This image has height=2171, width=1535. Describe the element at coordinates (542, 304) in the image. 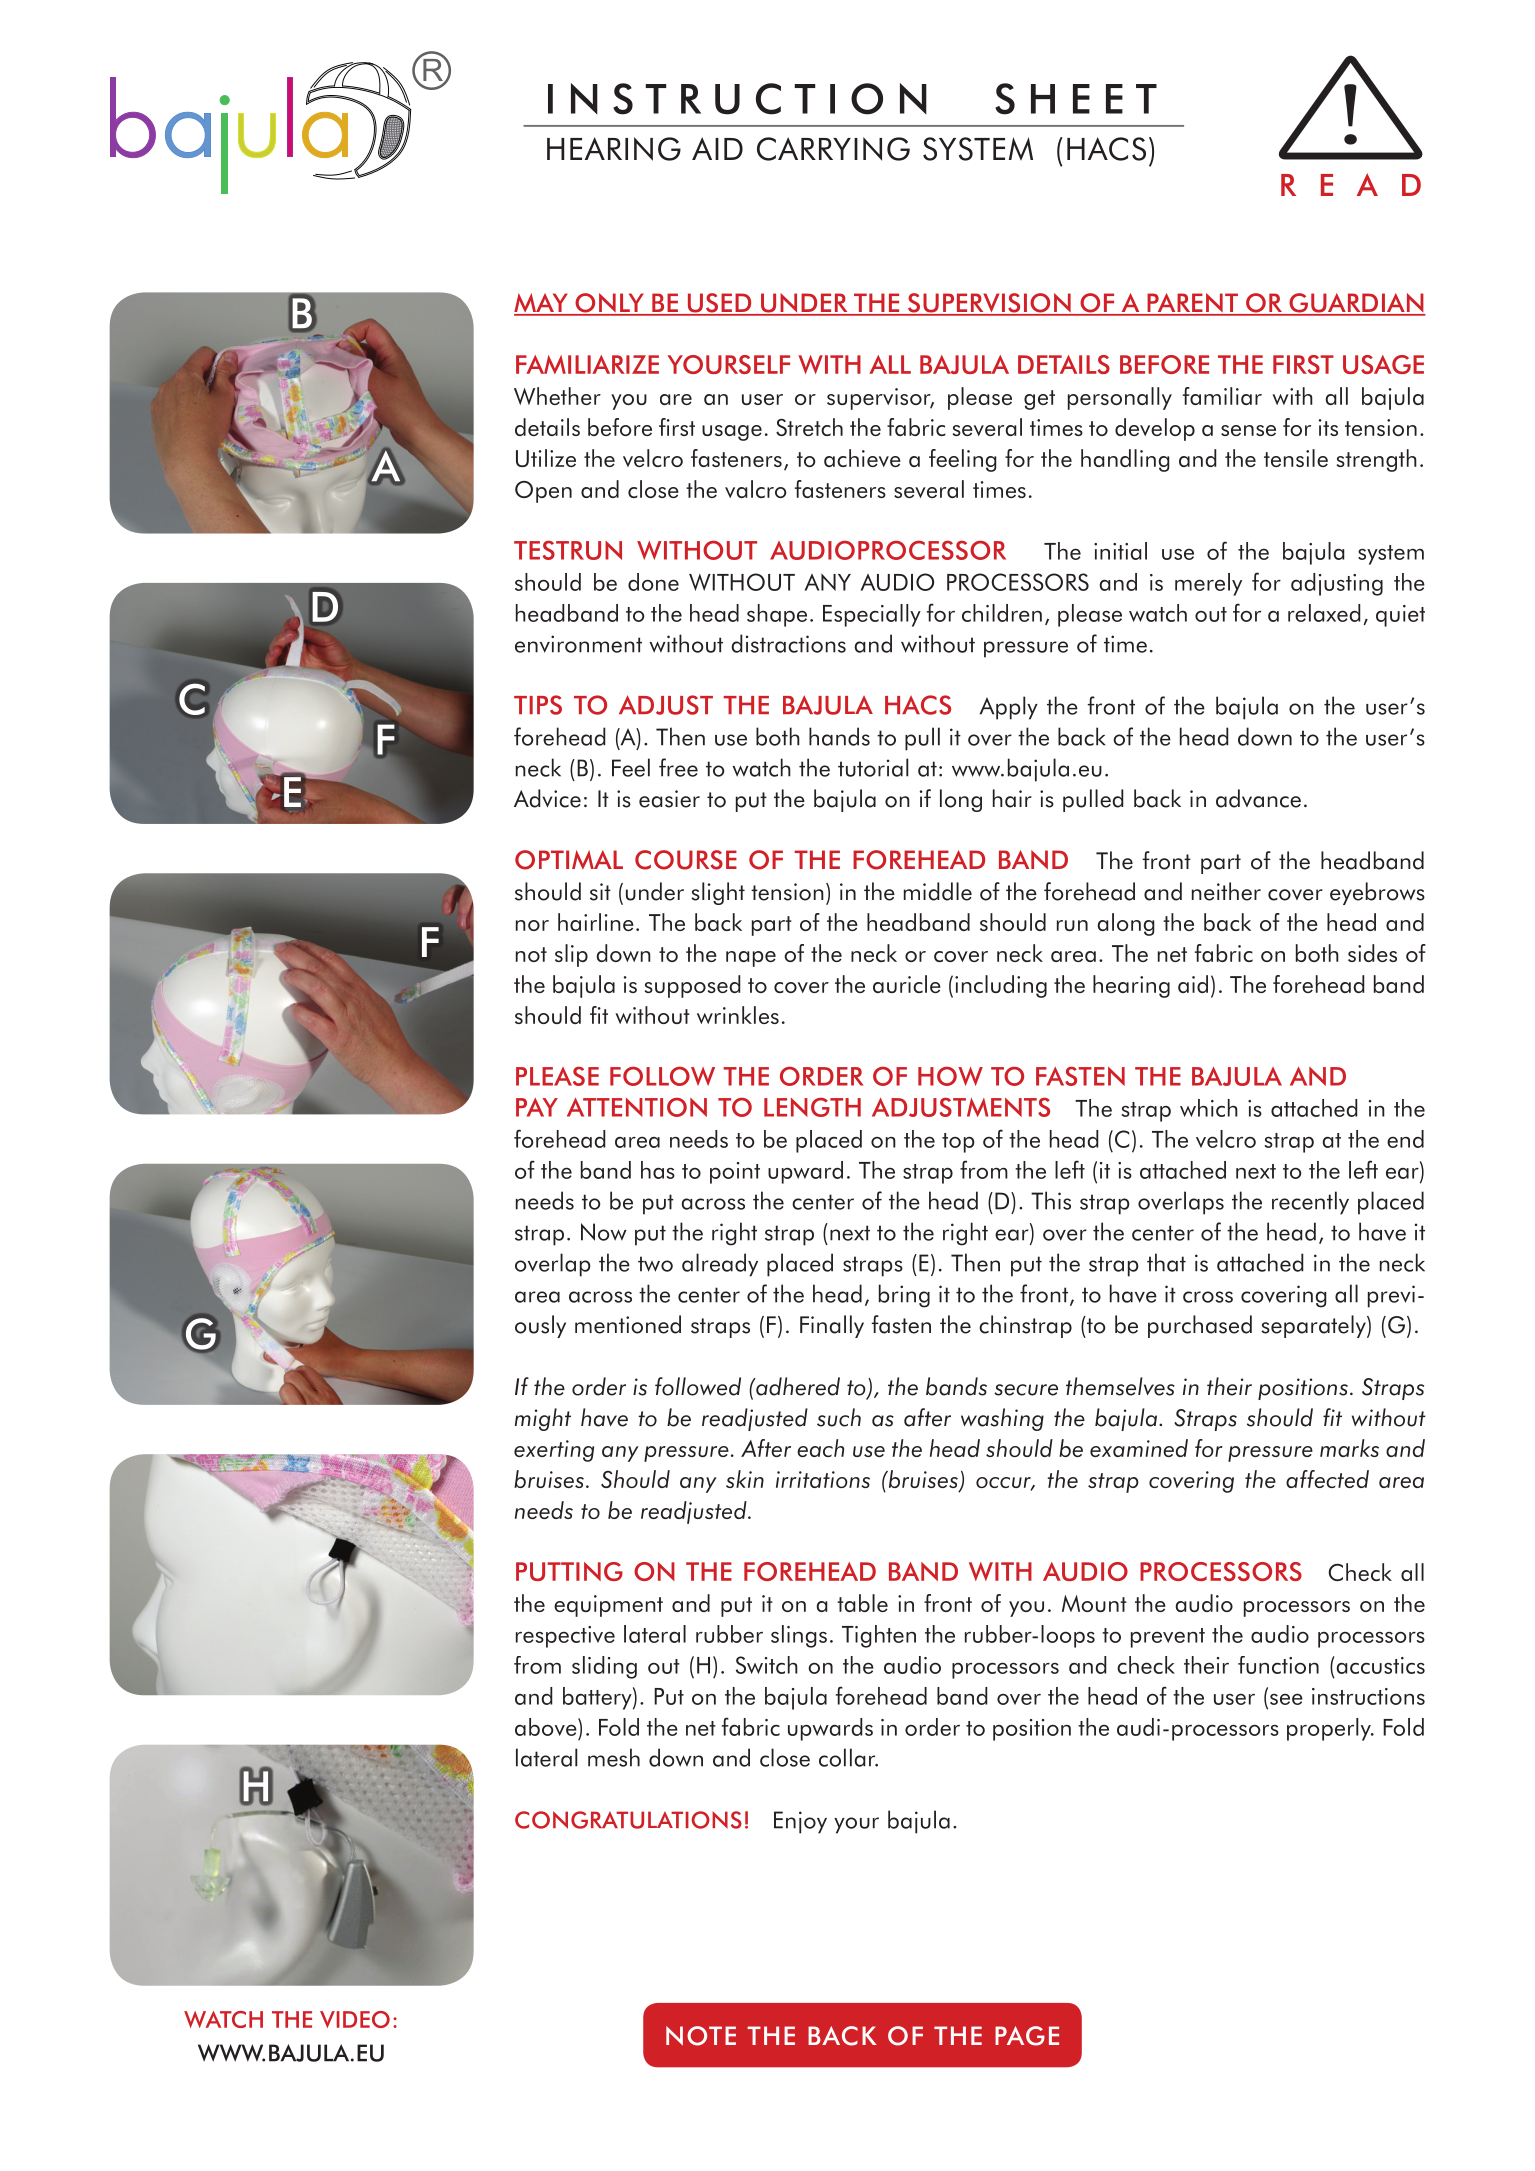

I see `May` at that location.
